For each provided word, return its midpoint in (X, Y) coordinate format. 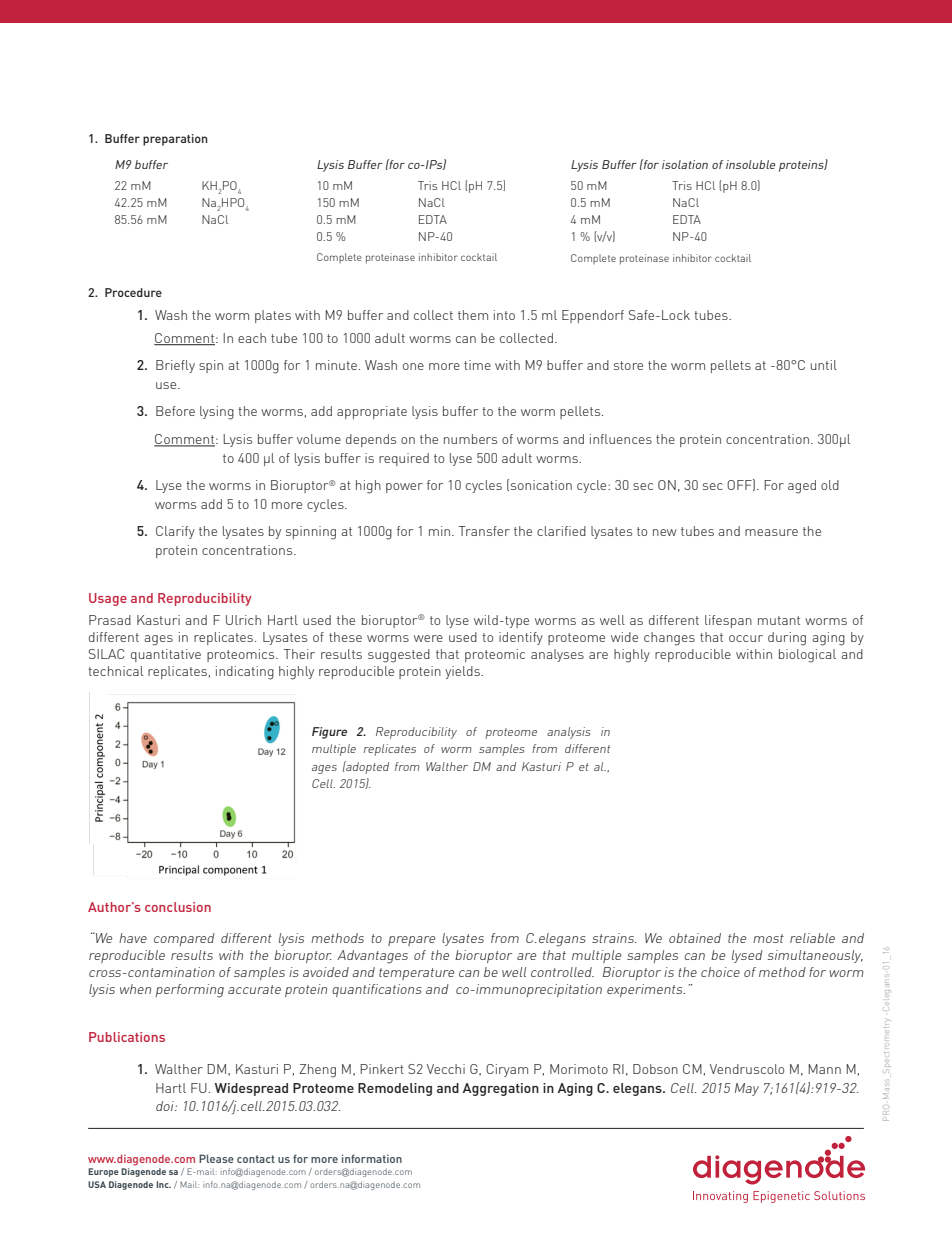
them (473, 315)
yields (463, 672)
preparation (175, 140)
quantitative (166, 655)
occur (746, 638)
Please (216, 1158)
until (824, 365)
